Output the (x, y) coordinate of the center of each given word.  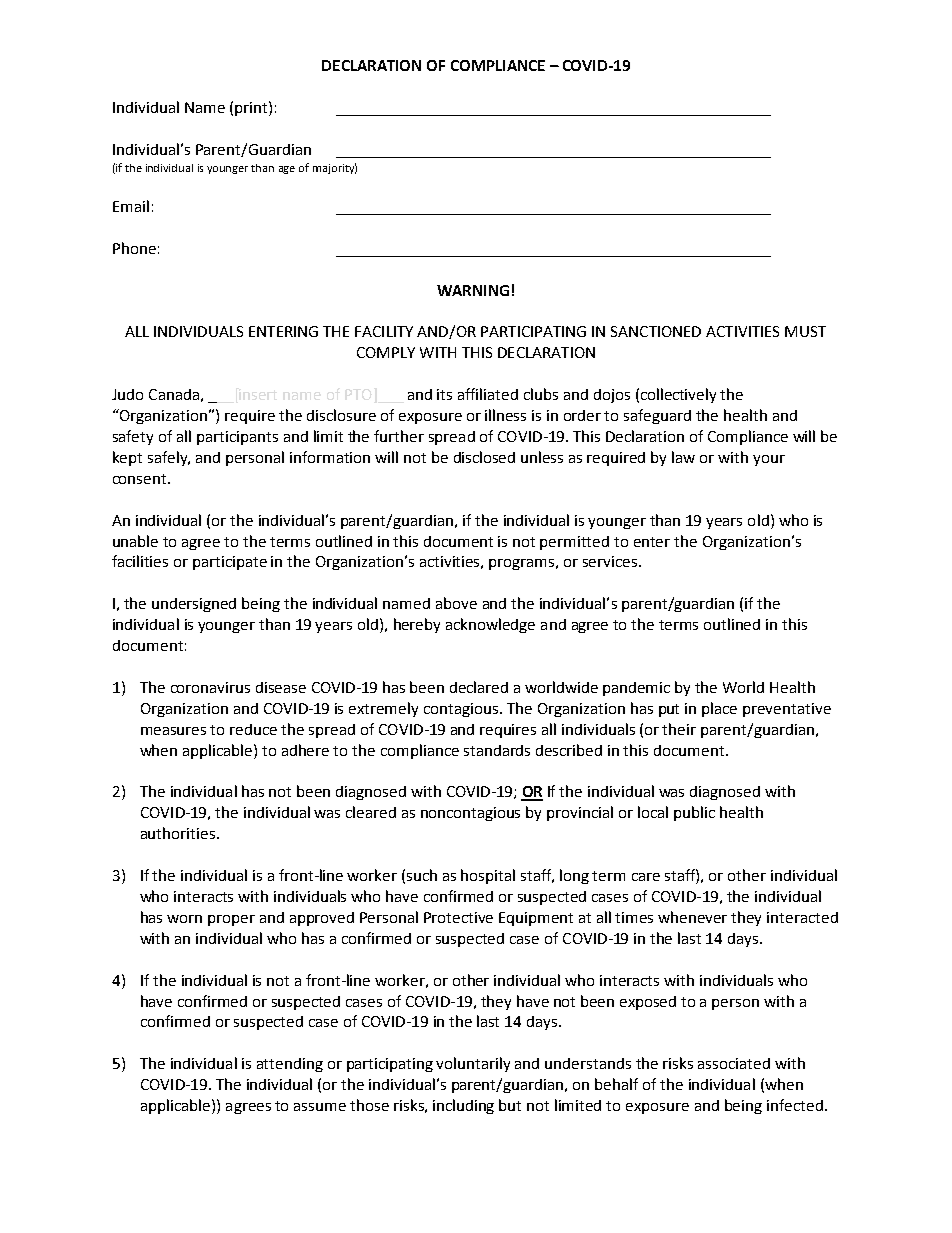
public (694, 813)
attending (290, 1065)
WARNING (473, 290)
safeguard (657, 416)
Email (131, 206)
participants (237, 438)
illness (505, 415)
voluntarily (473, 1064)
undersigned (194, 605)
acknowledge (490, 625)
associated (734, 1063)
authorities (179, 833)
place (719, 709)
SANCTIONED (656, 331)
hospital (488, 876)
